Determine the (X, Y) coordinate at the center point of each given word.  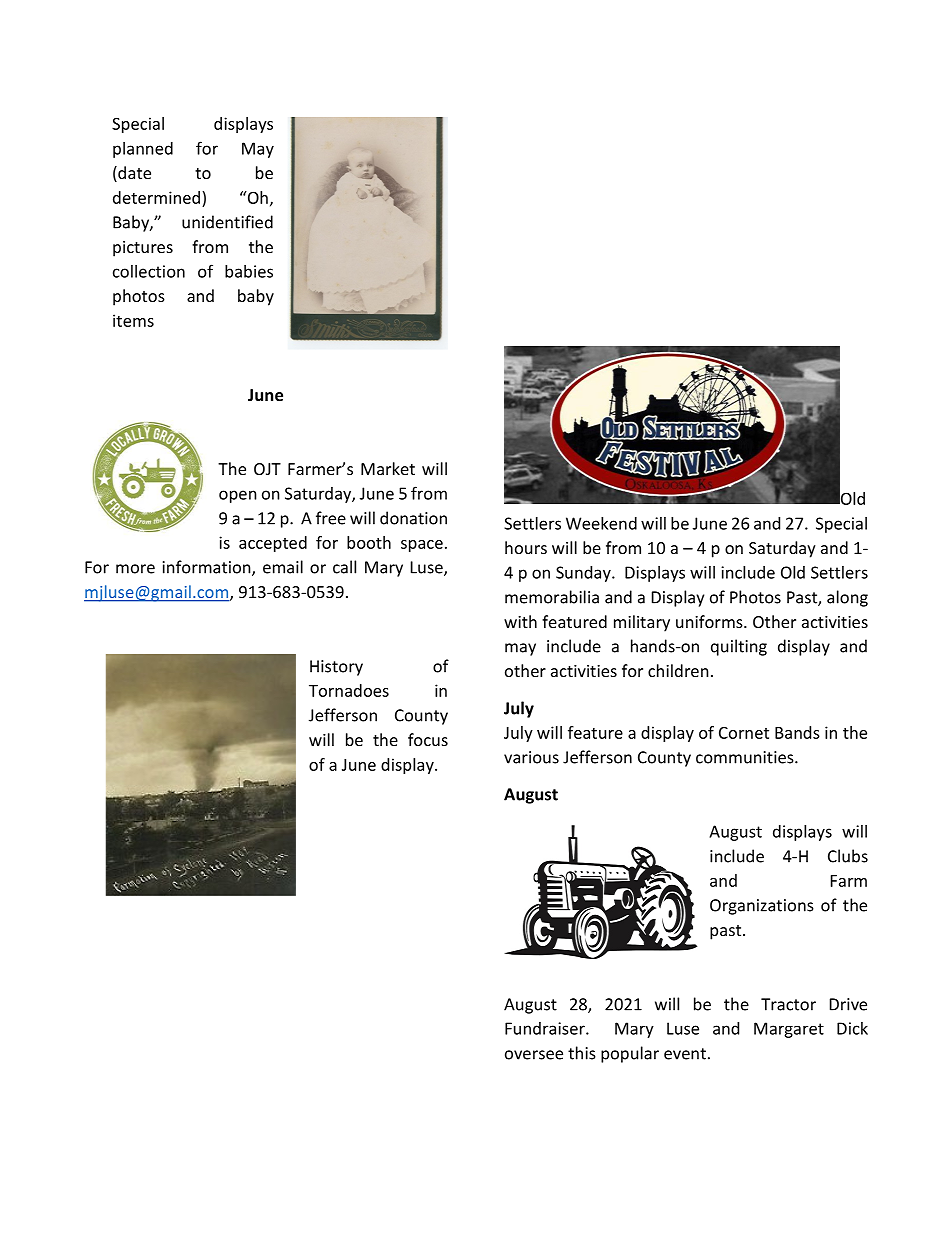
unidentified (227, 222)
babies (249, 271)
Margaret (789, 1030)
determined (156, 197)
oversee (534, 1055)
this (582, 1053)
